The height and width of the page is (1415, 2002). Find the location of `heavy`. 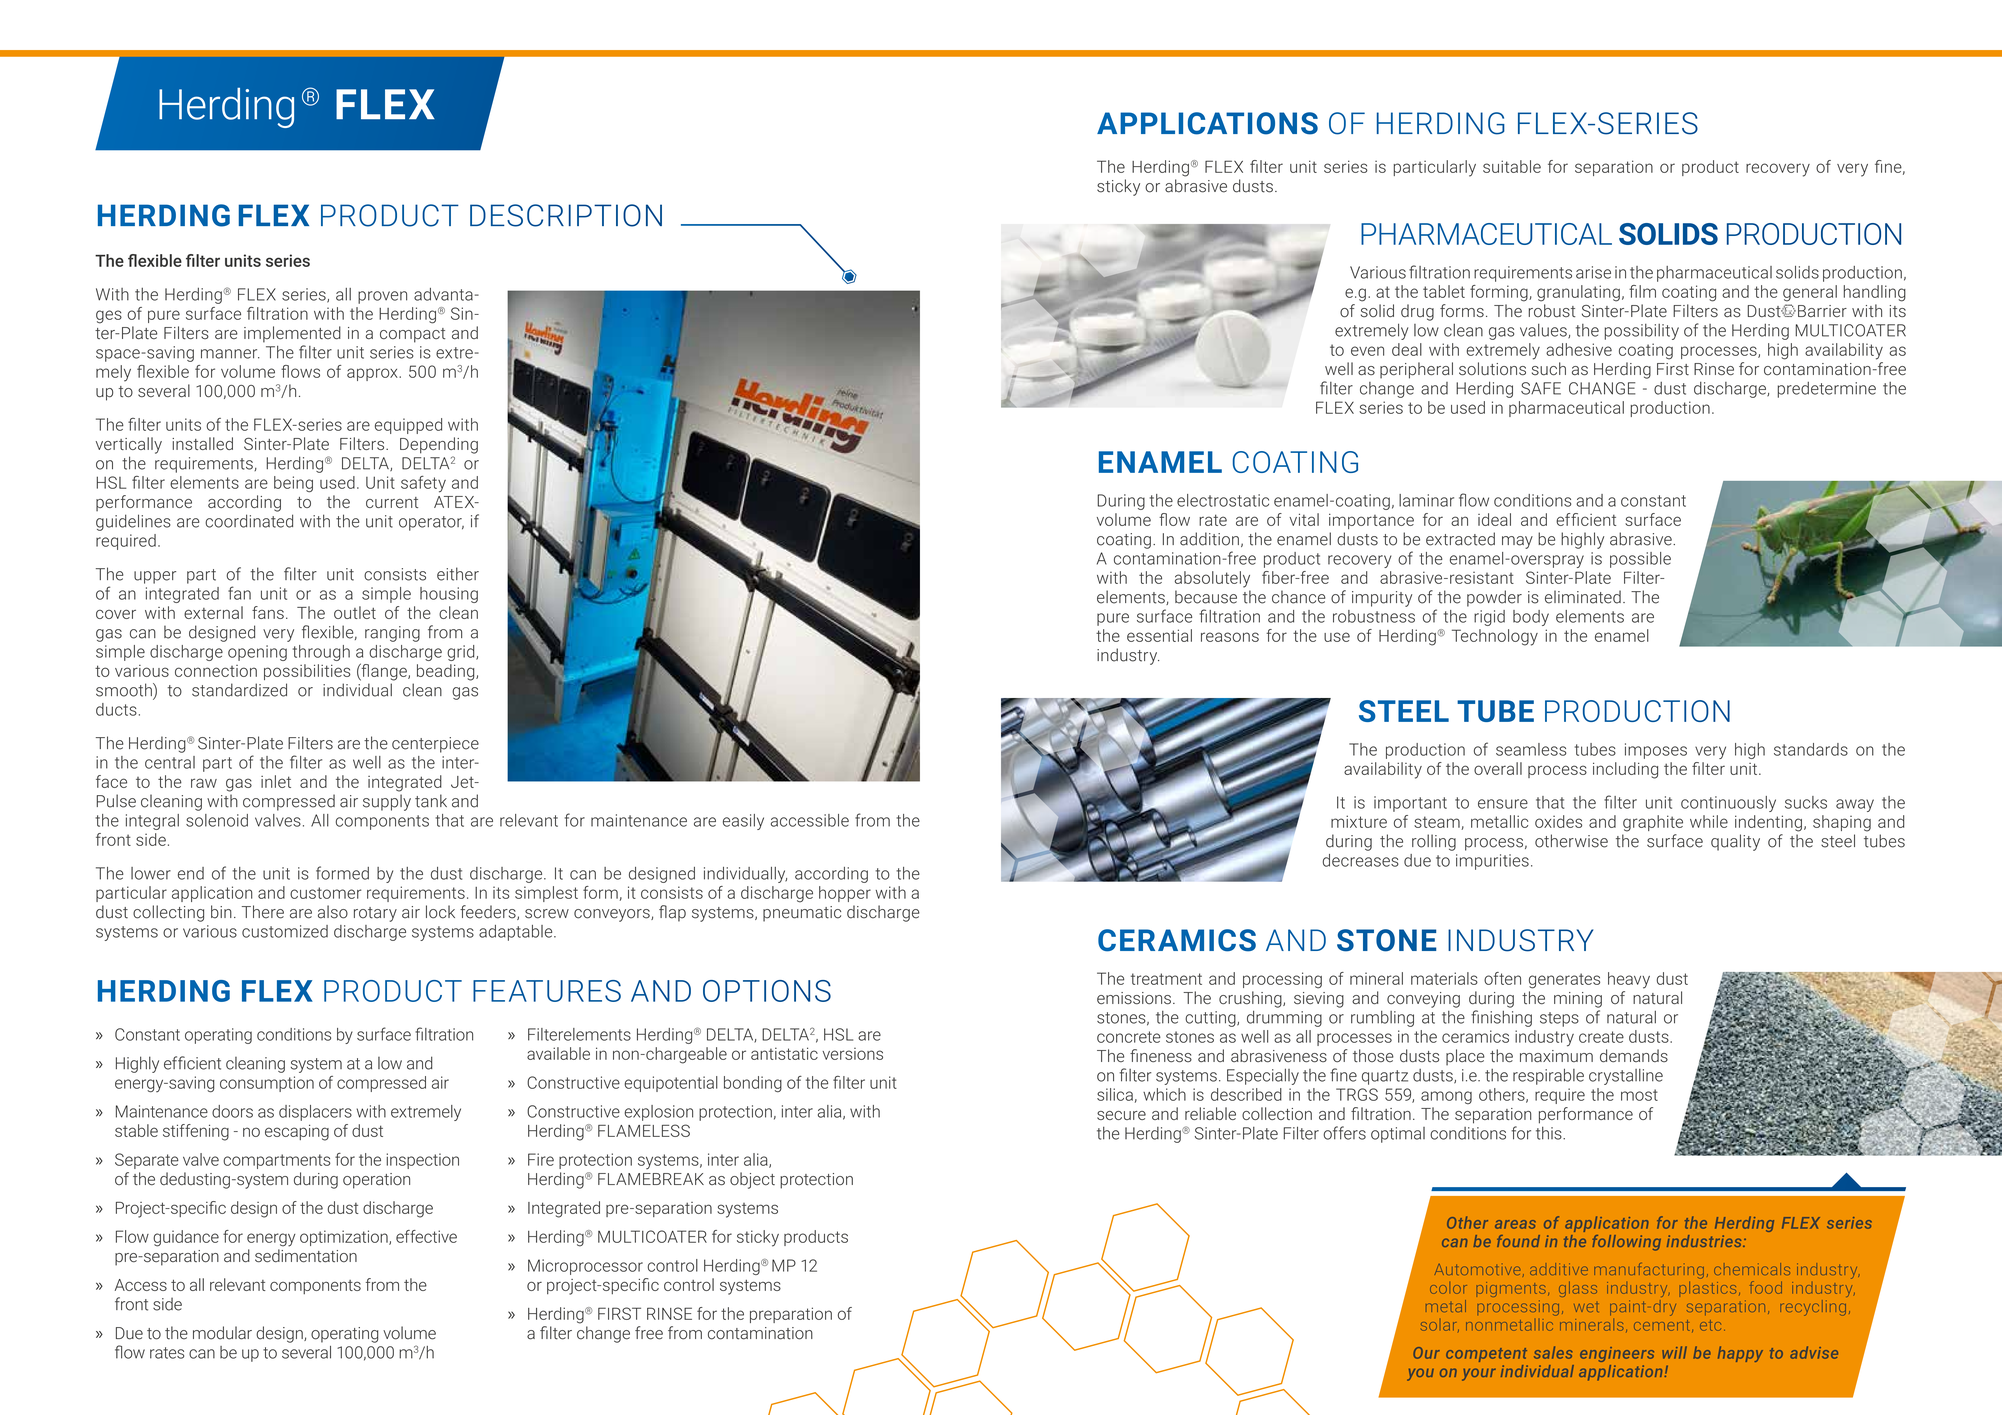

heavy is located at coordinates (1629, 980).
